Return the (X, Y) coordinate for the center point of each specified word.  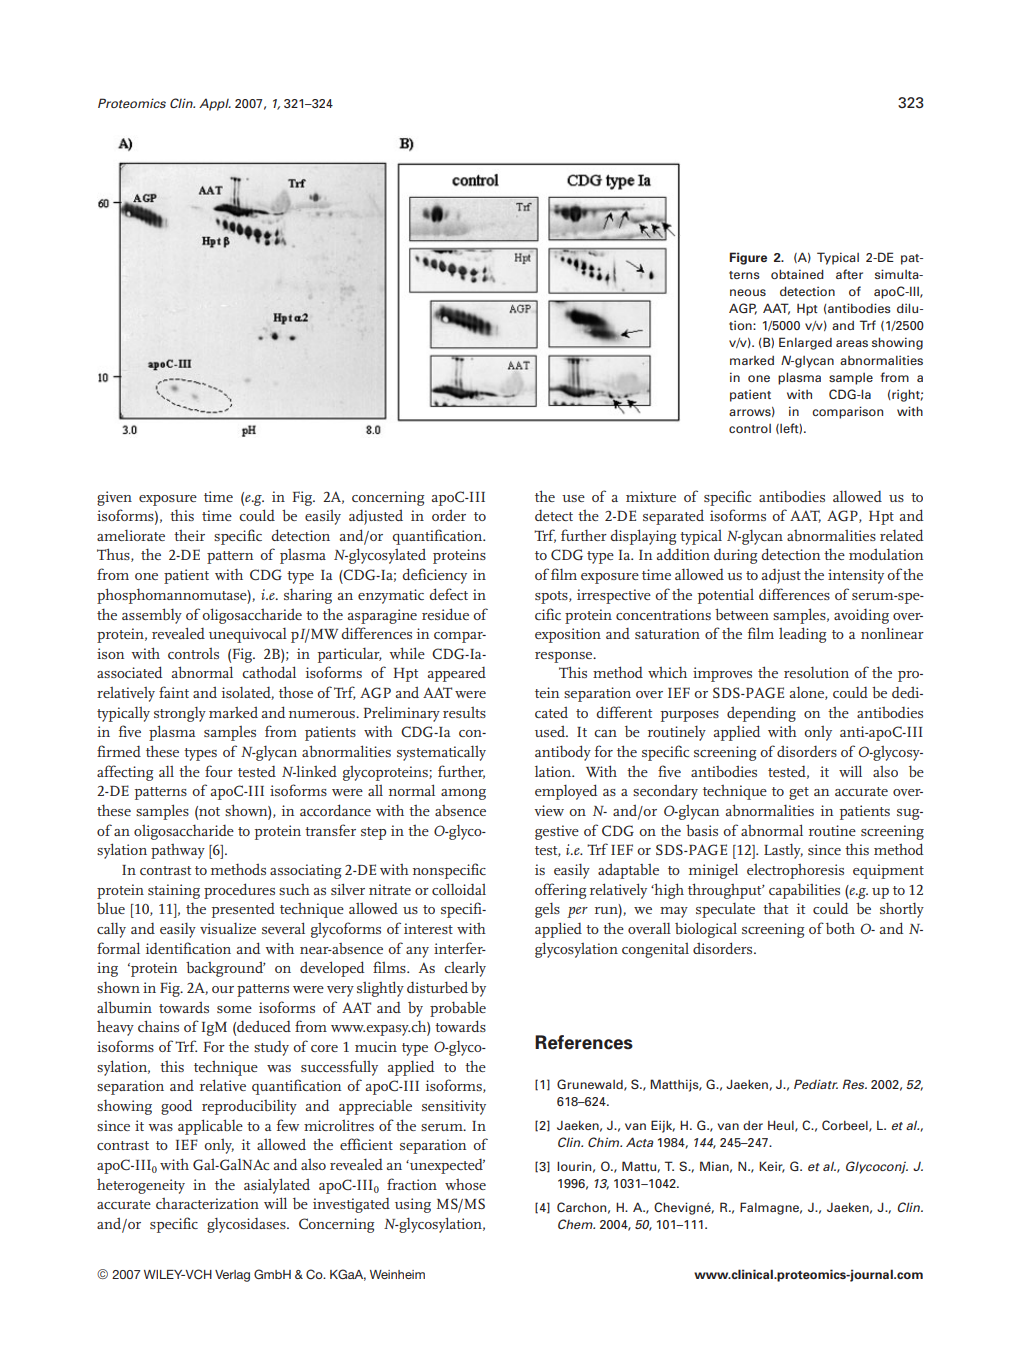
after (849, 274)
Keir (772, 1167)
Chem (576, 1224)
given (114, 498)
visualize (228, 928)
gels (547, 910)
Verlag (232, 1276)
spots (552, 597)
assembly (152, 616)
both (840, 928)
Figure (748, 258)
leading (803, 635)
